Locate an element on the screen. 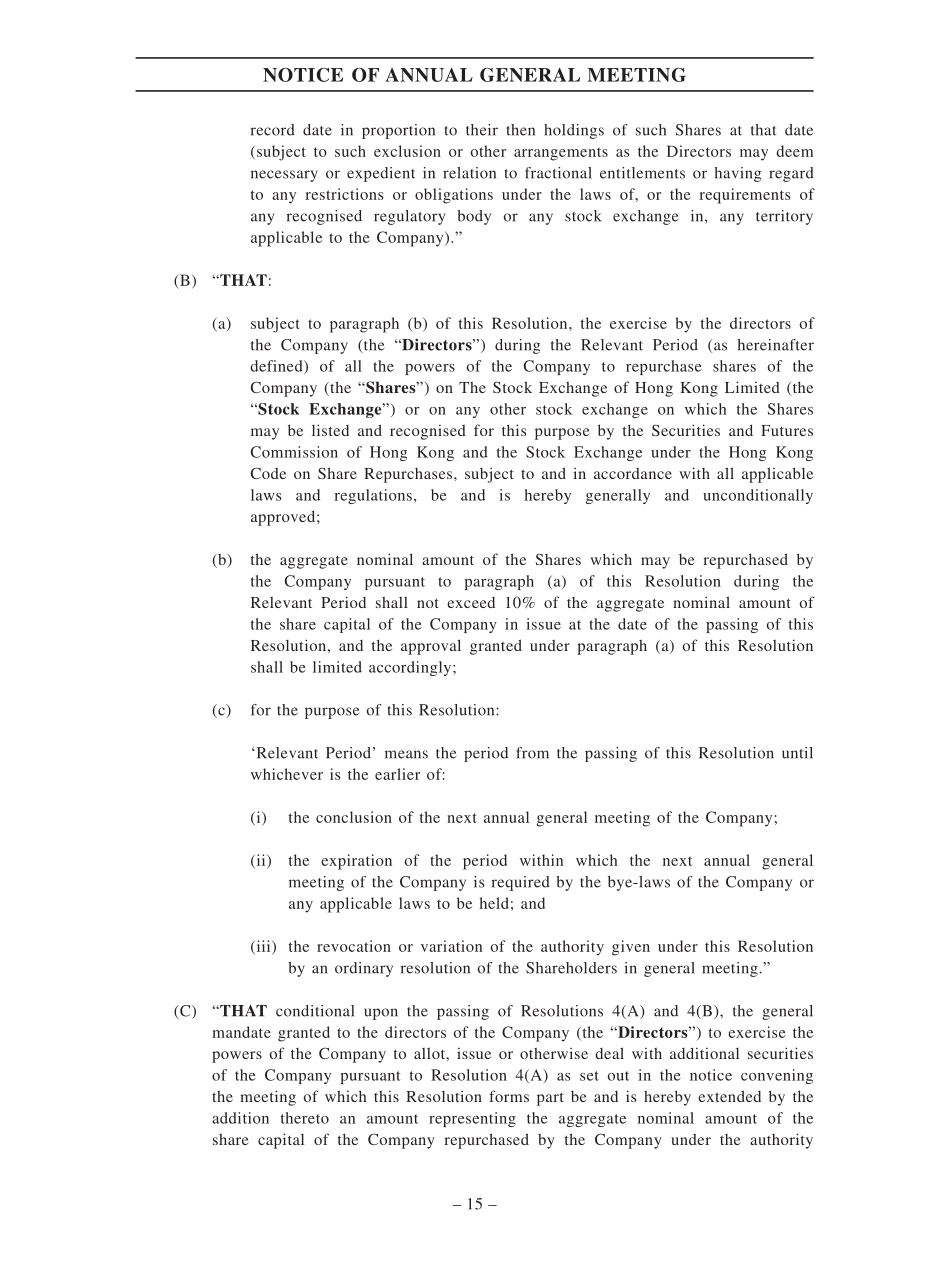 The height and width of the screenshot is (1268, 952). until is located at coordinates (797, 753).
